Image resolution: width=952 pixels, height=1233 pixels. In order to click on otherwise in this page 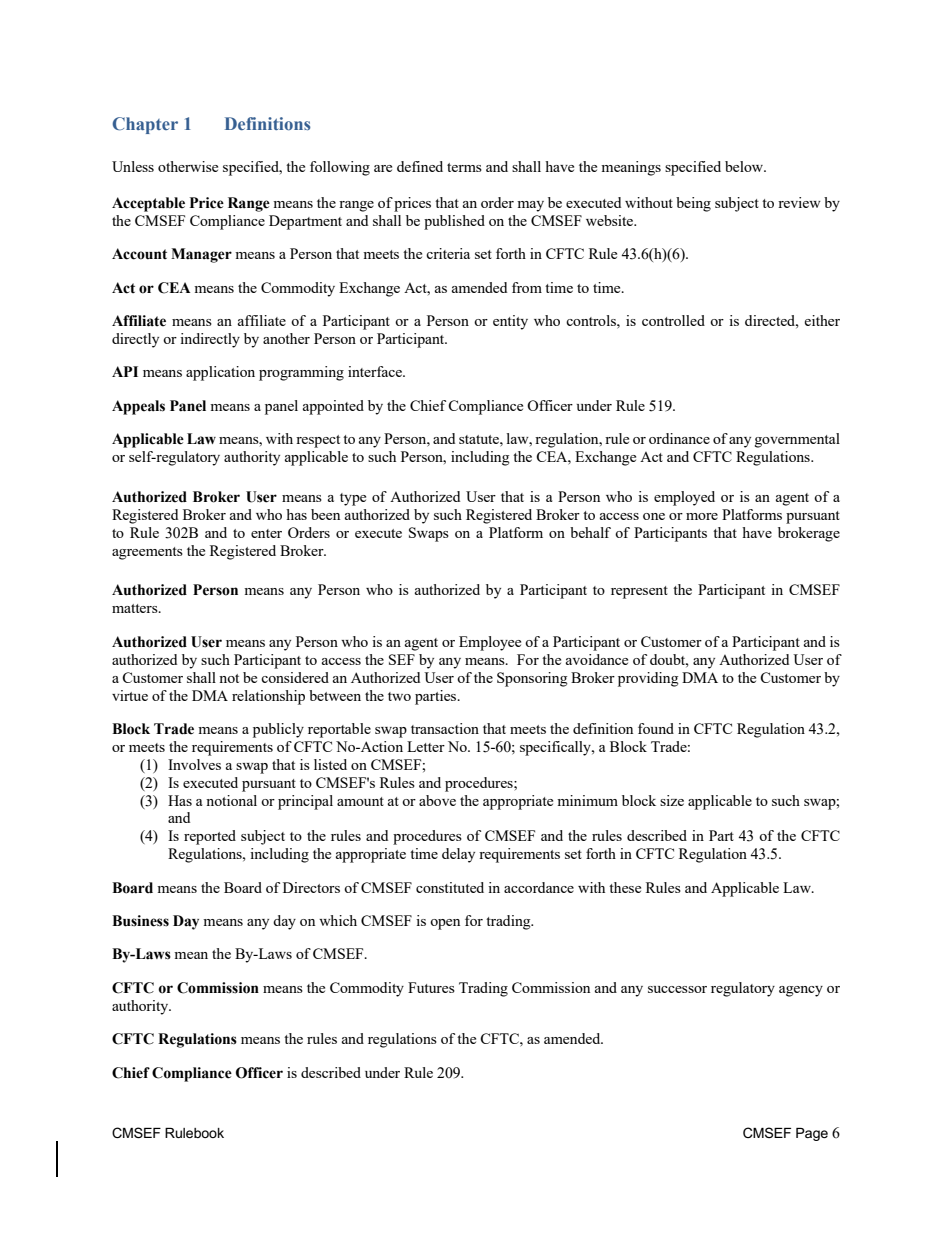, I will do `click(188, 166)`.
